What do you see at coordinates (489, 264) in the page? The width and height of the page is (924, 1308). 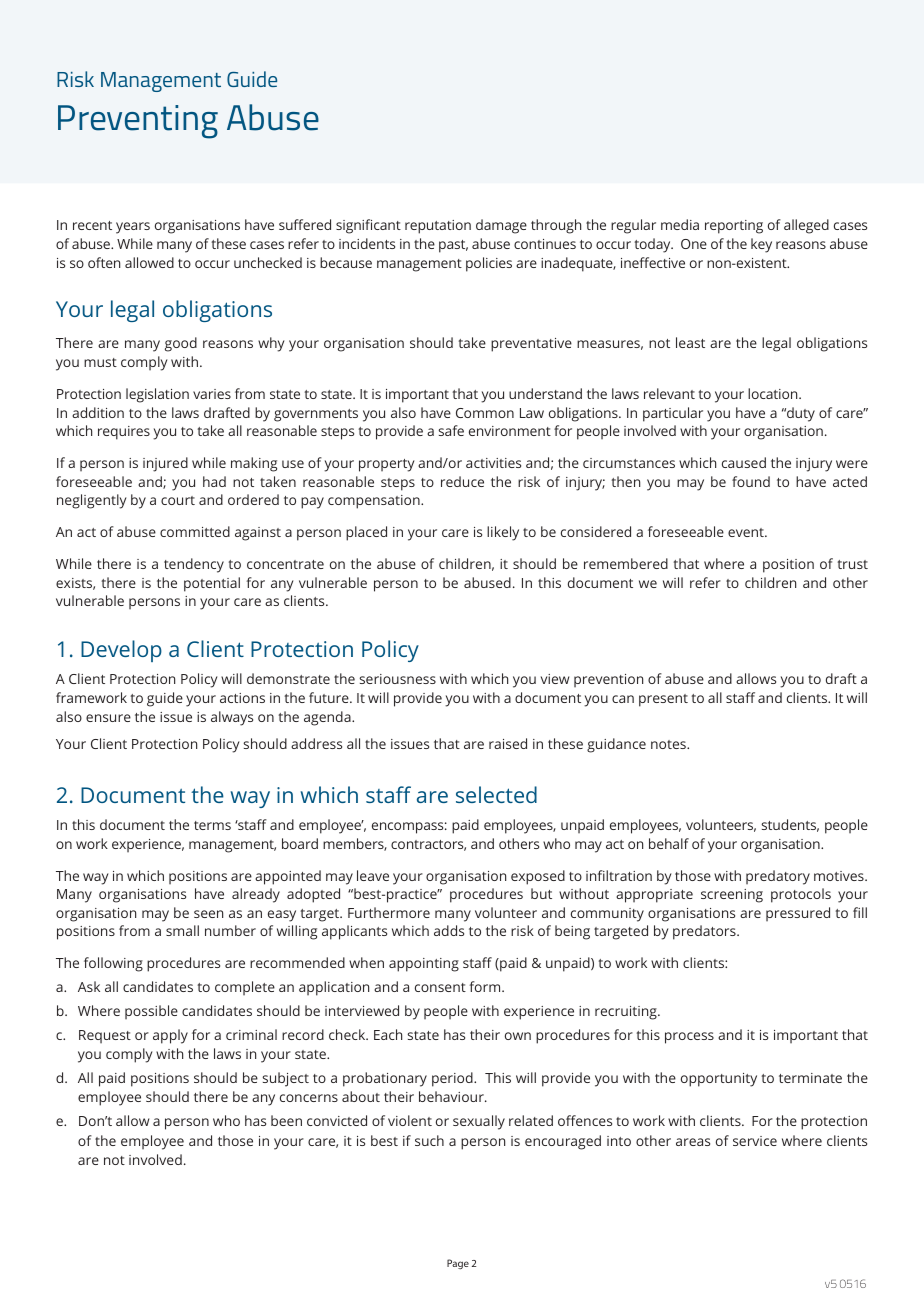 I see `policies` at bounding box center [489, 264].
